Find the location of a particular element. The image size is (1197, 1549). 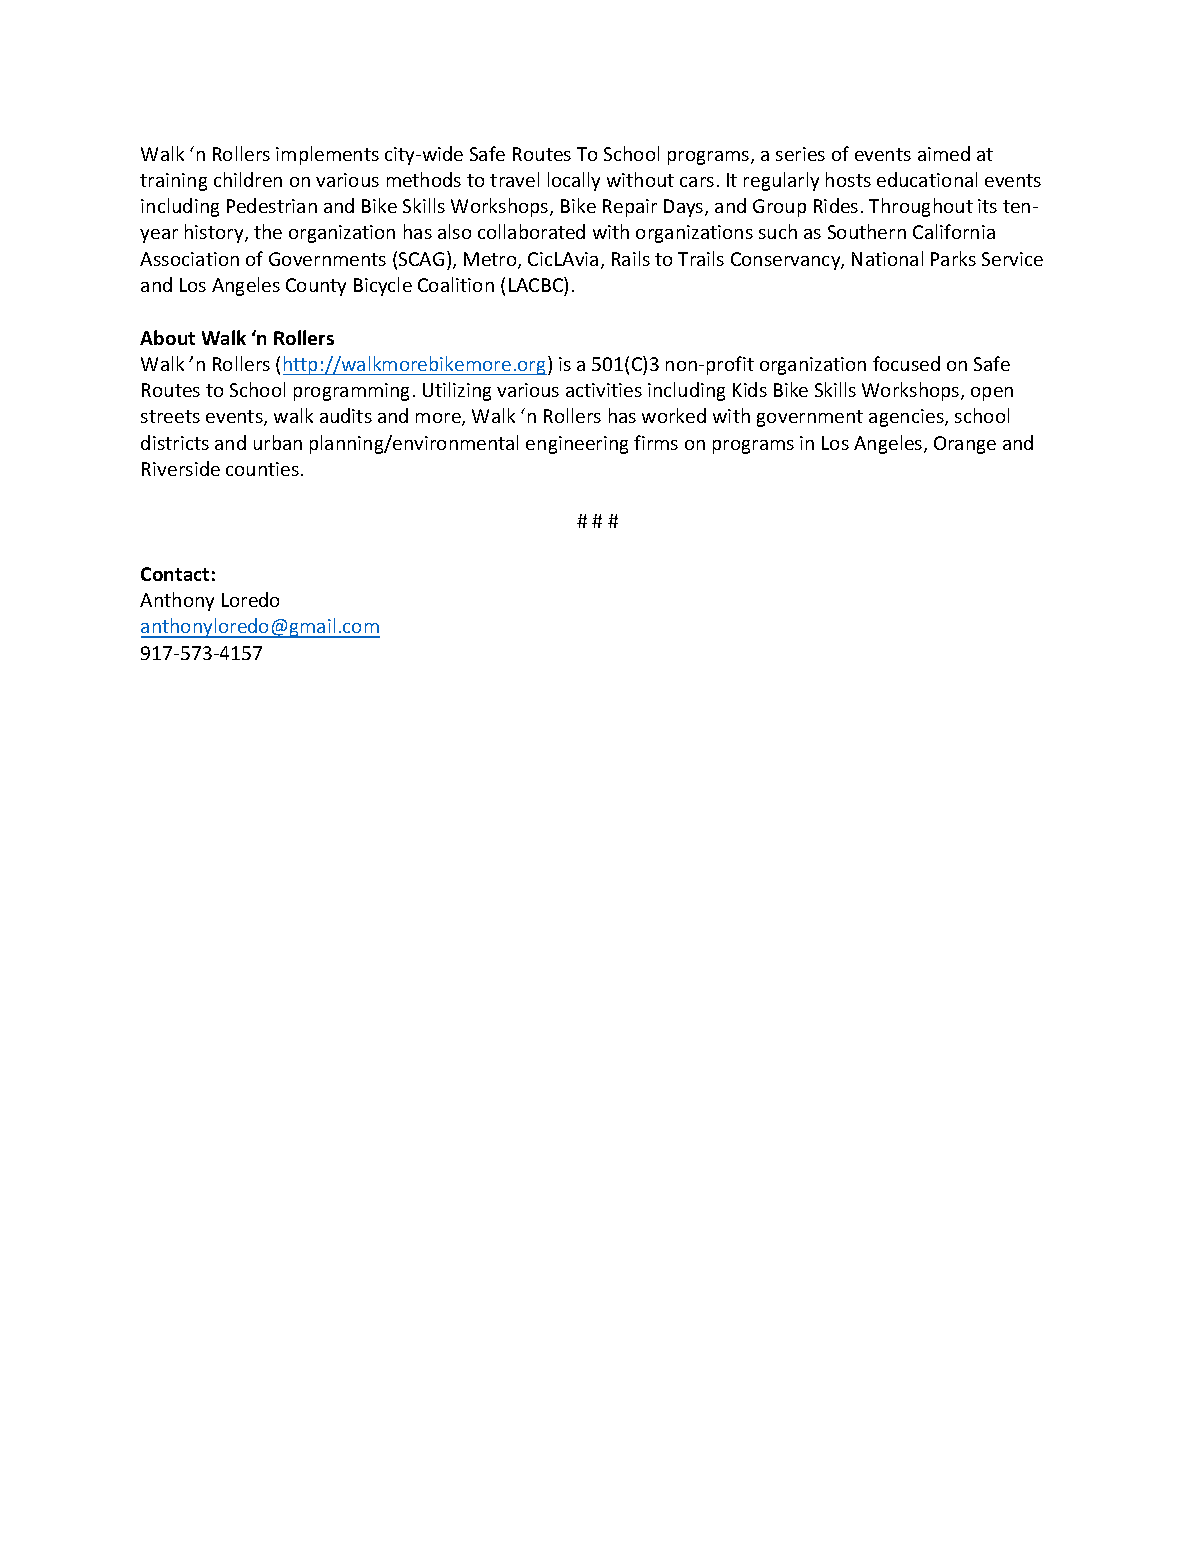

engineering is located at coordinates (577, 445).
